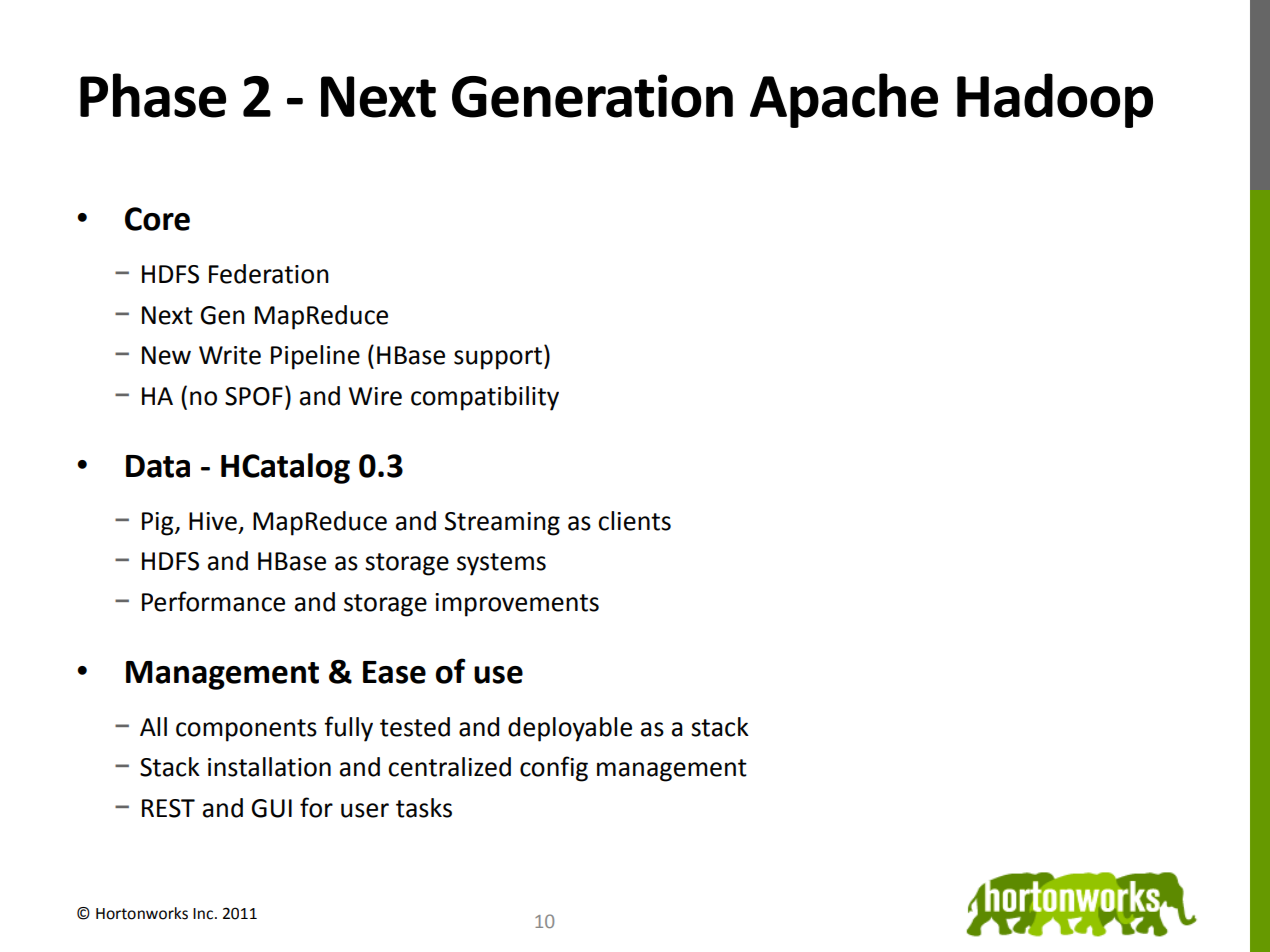 The image size is (1270, 952). I want to click on Performance, so click(213, 601).
